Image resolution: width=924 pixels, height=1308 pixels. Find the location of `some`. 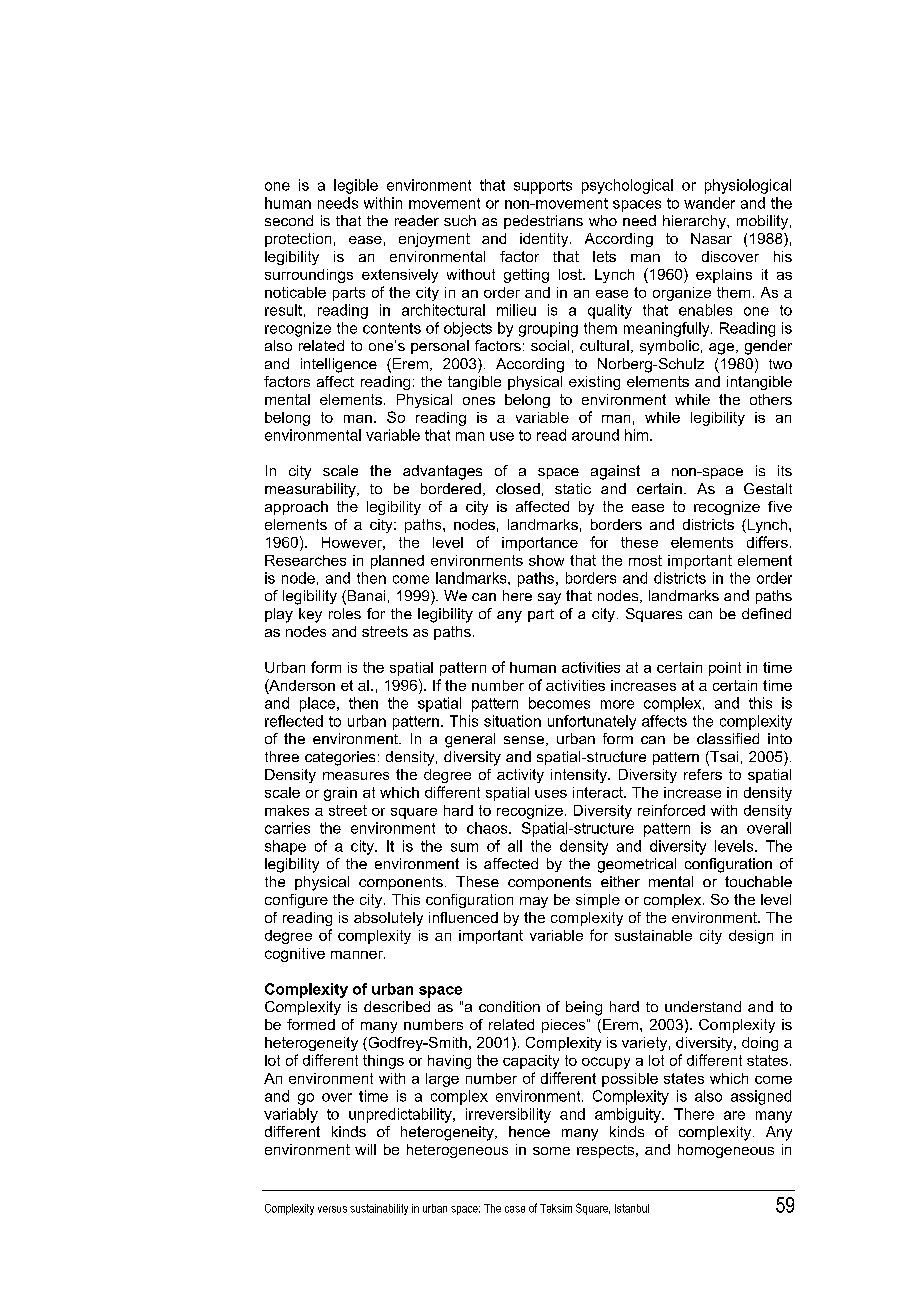

some is located at coordinates (551, 1151).
